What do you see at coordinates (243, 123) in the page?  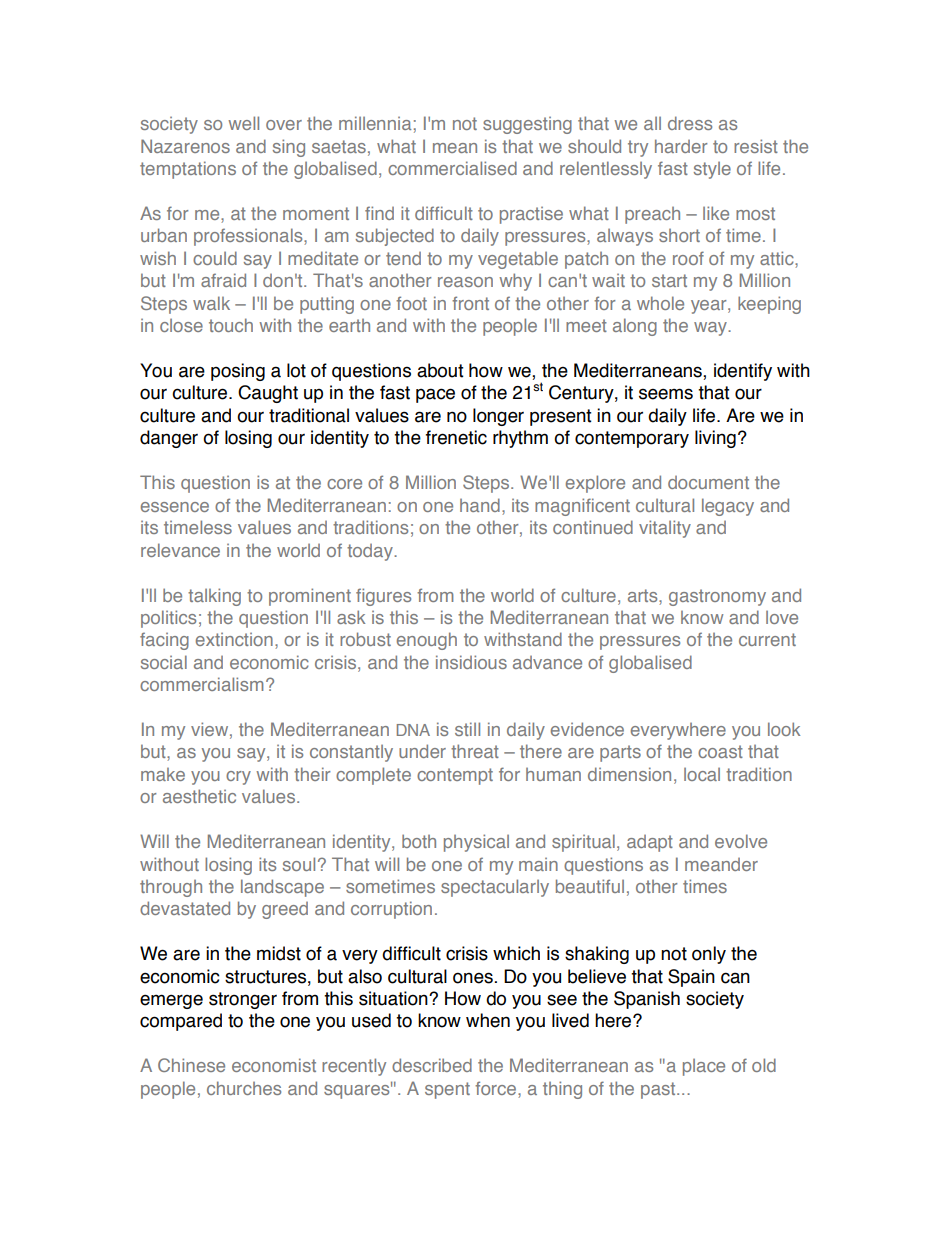 I see `well` at bounding box center [243, 123].
